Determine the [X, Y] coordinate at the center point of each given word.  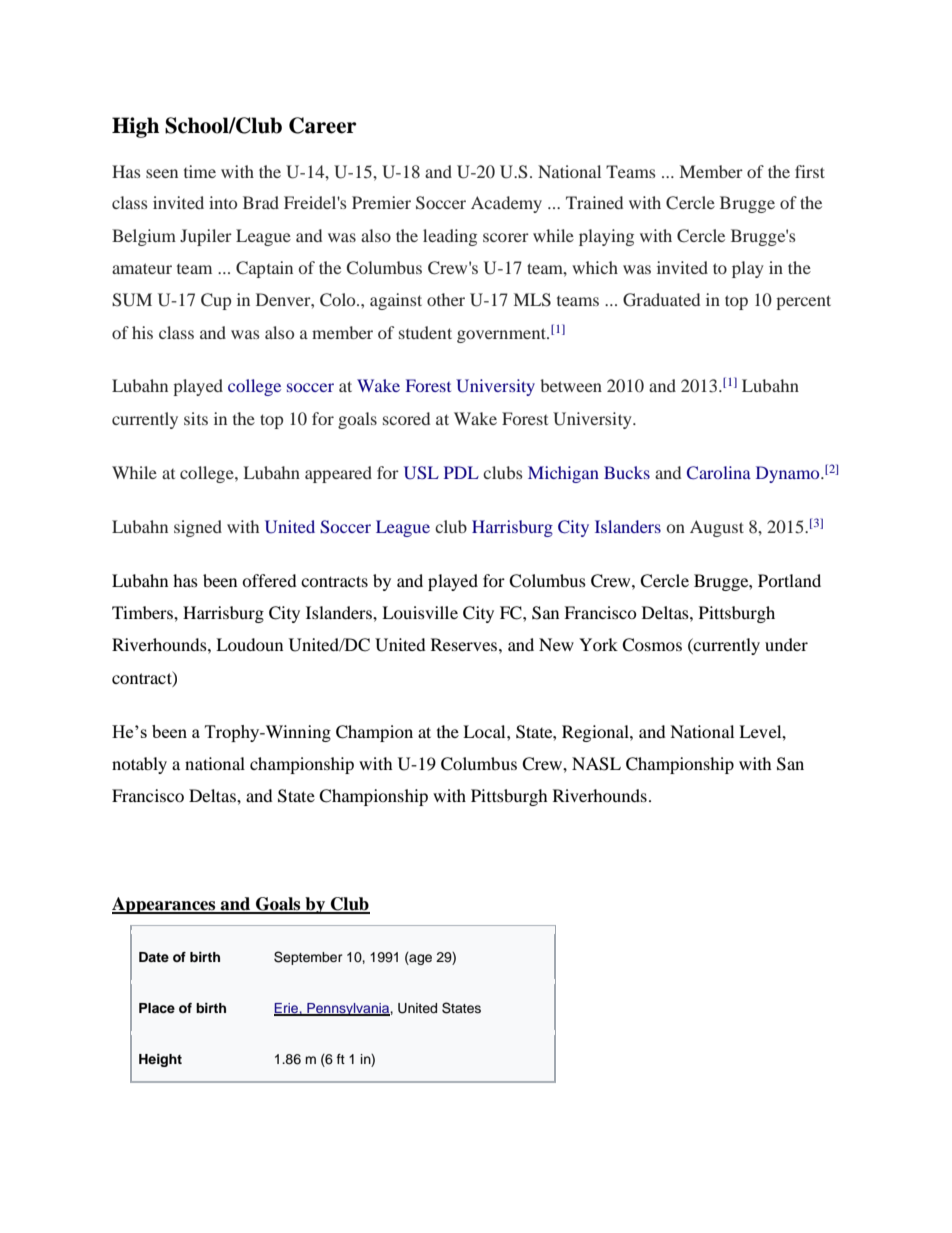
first [810, 171]
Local [485, 731]
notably [139, 765]
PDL [461, 472]
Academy [506, 204]
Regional [596, 733]
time [200, 171]
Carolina [719, 473]
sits [196, 418]
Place [157, 1008]
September [308, 958]
